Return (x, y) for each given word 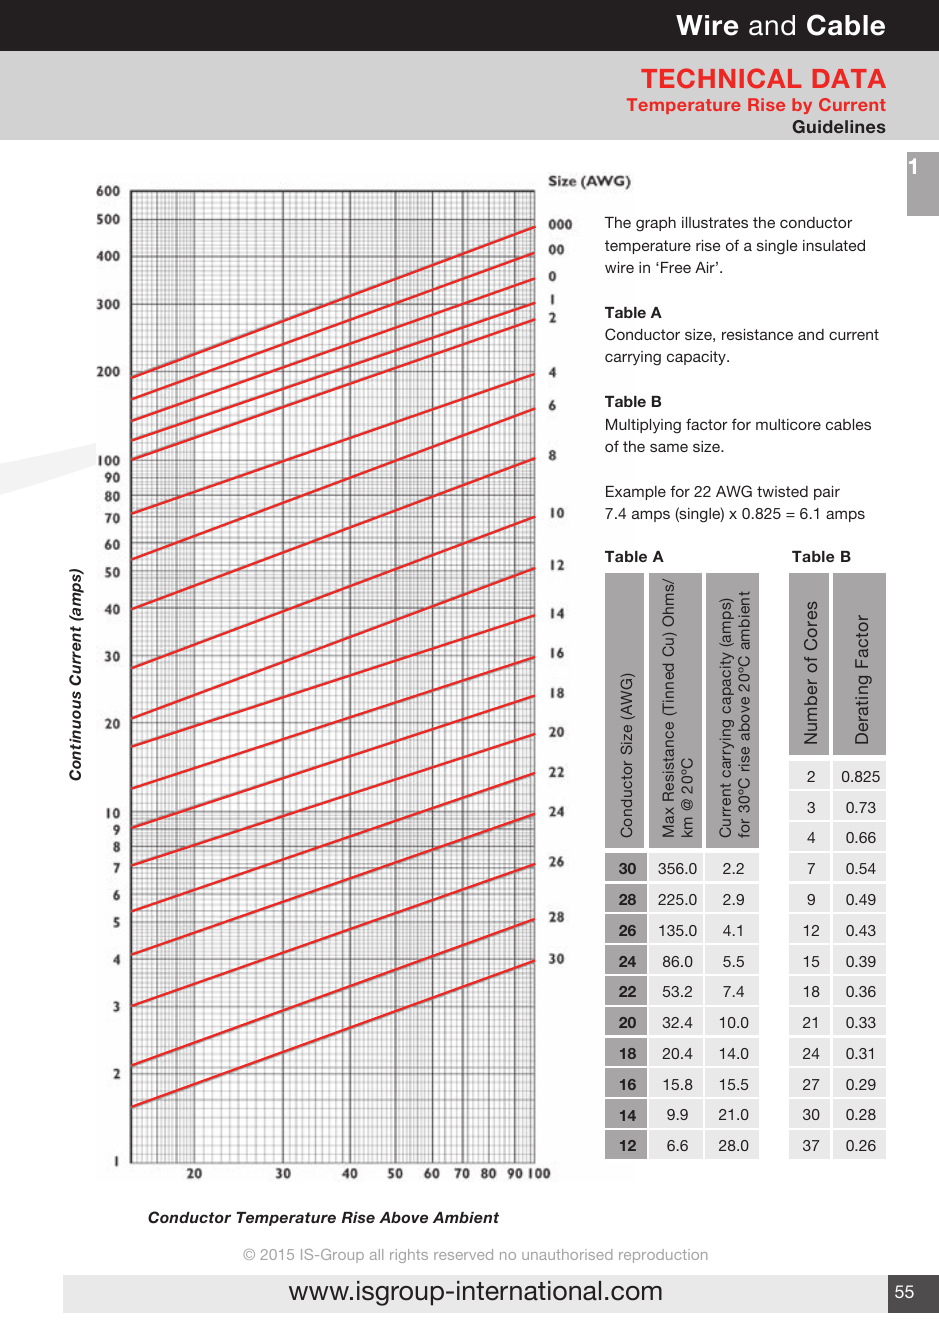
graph (656, 224)
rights (409, 1256)
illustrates (715, 222)
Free (676, 267)
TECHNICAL (721, 78)
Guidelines (839, 126)
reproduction (663, 1256)
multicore (788, 424)
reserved (463, 1254)
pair (827, 493)
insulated (834, 245)
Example (636, 493)
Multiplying (643, 426)
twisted (782, 491)
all (376, 1254)
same (669, 447)
